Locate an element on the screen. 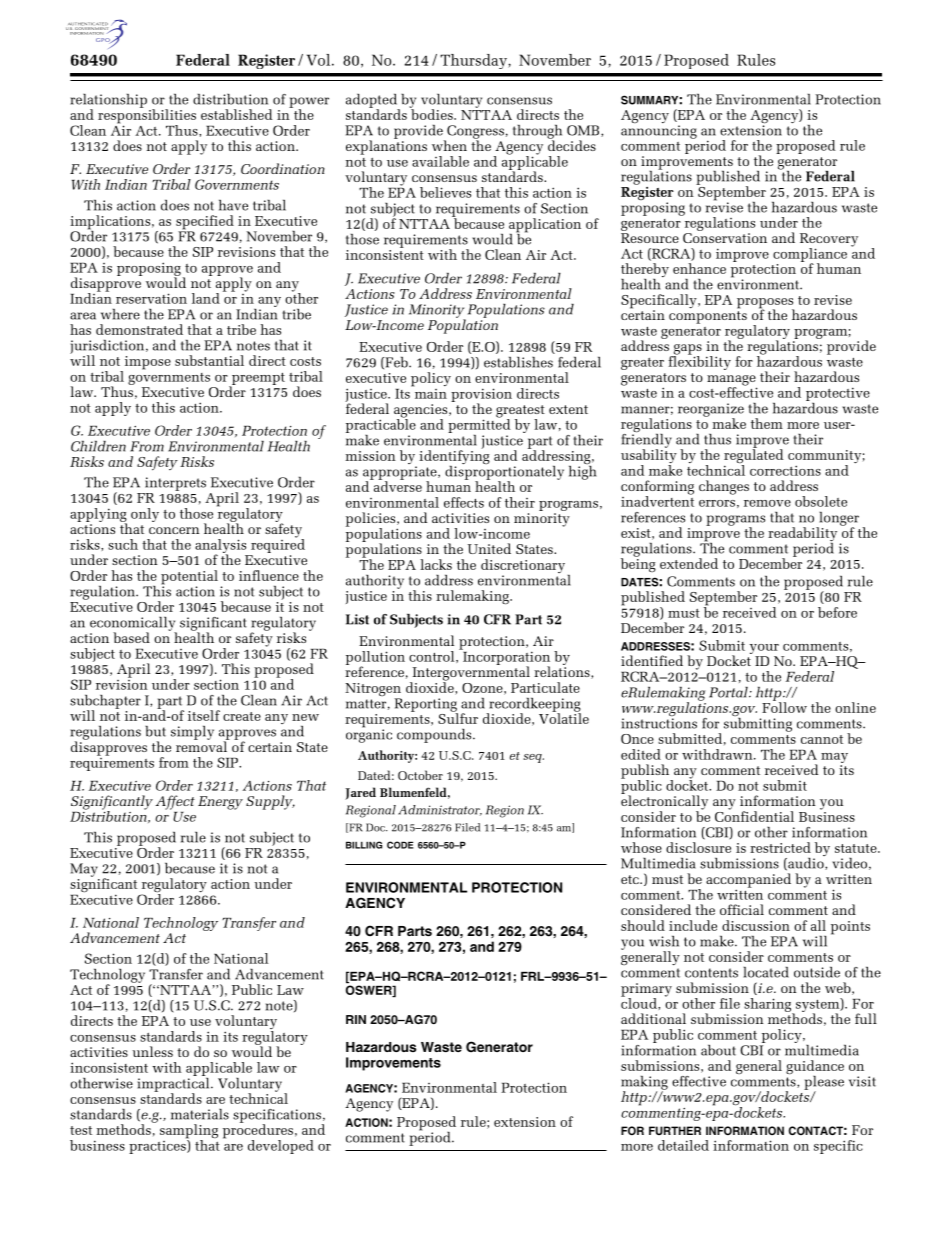 The image size is (952, 1233). responsibilities is located at coordinates (147, 116).
